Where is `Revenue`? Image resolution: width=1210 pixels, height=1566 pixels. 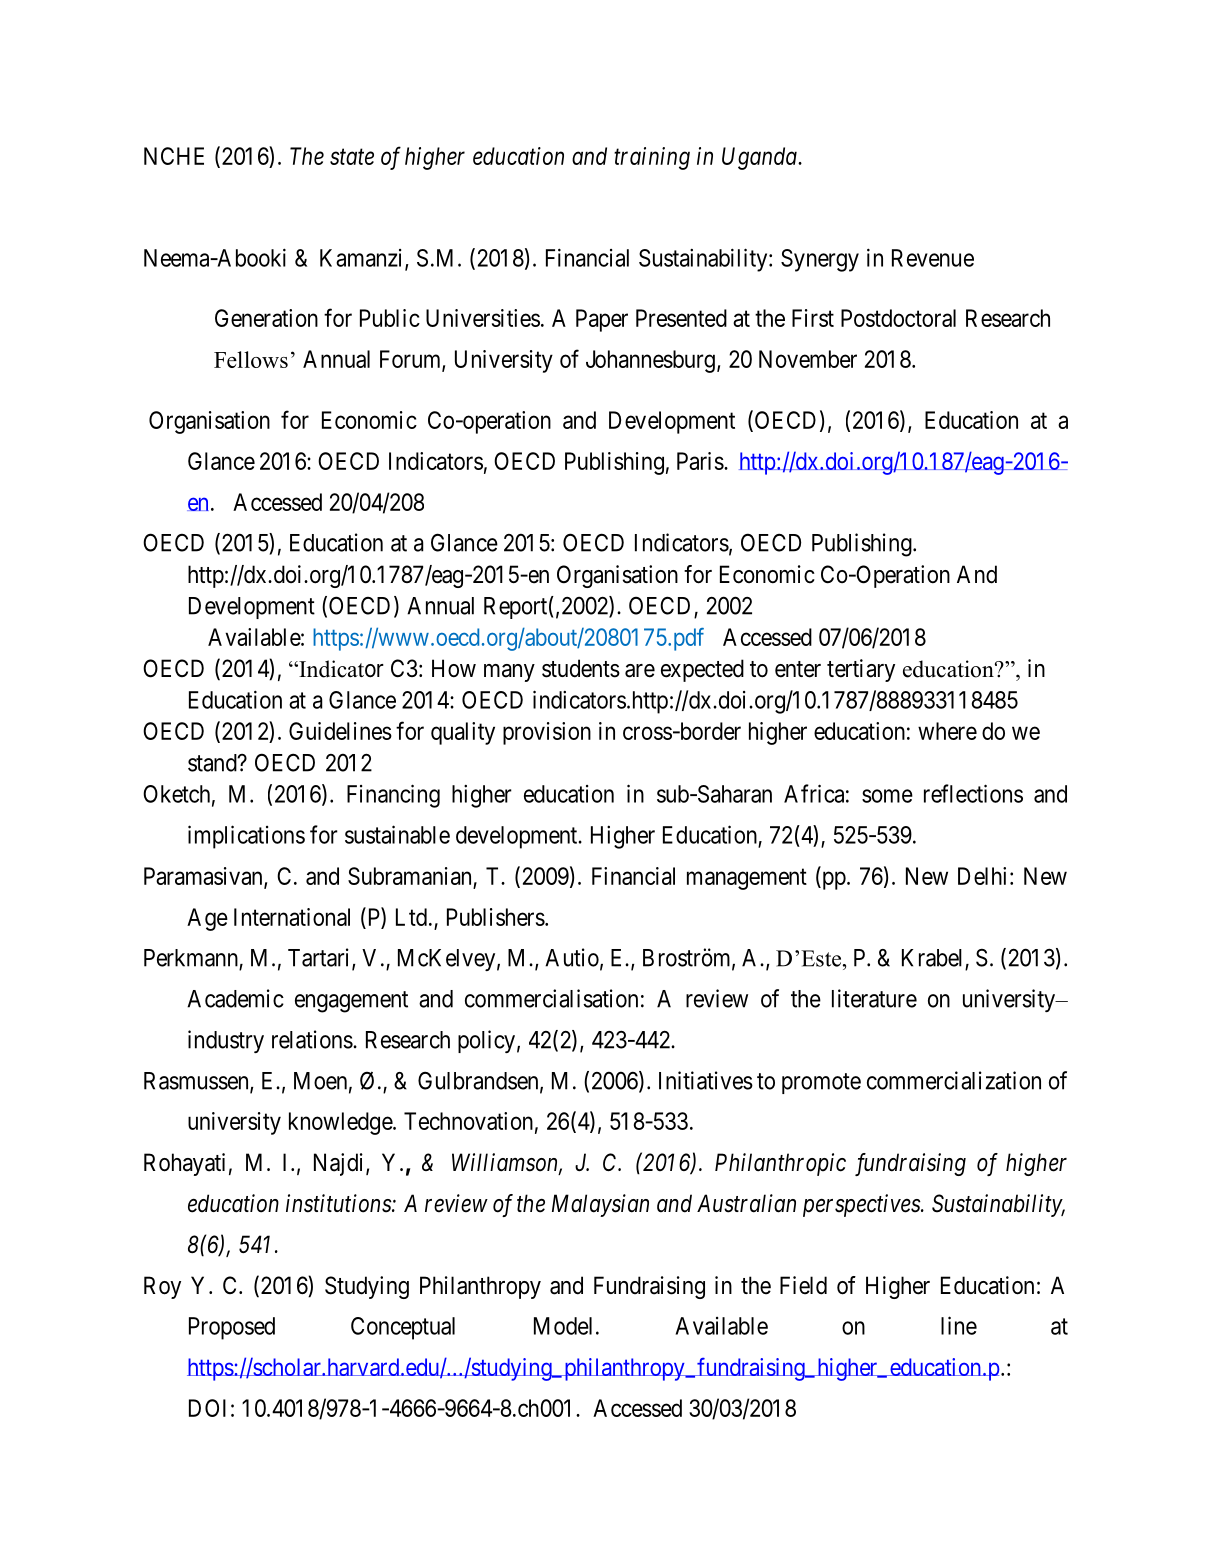 Revenue is located at coordinates (933, 258).
